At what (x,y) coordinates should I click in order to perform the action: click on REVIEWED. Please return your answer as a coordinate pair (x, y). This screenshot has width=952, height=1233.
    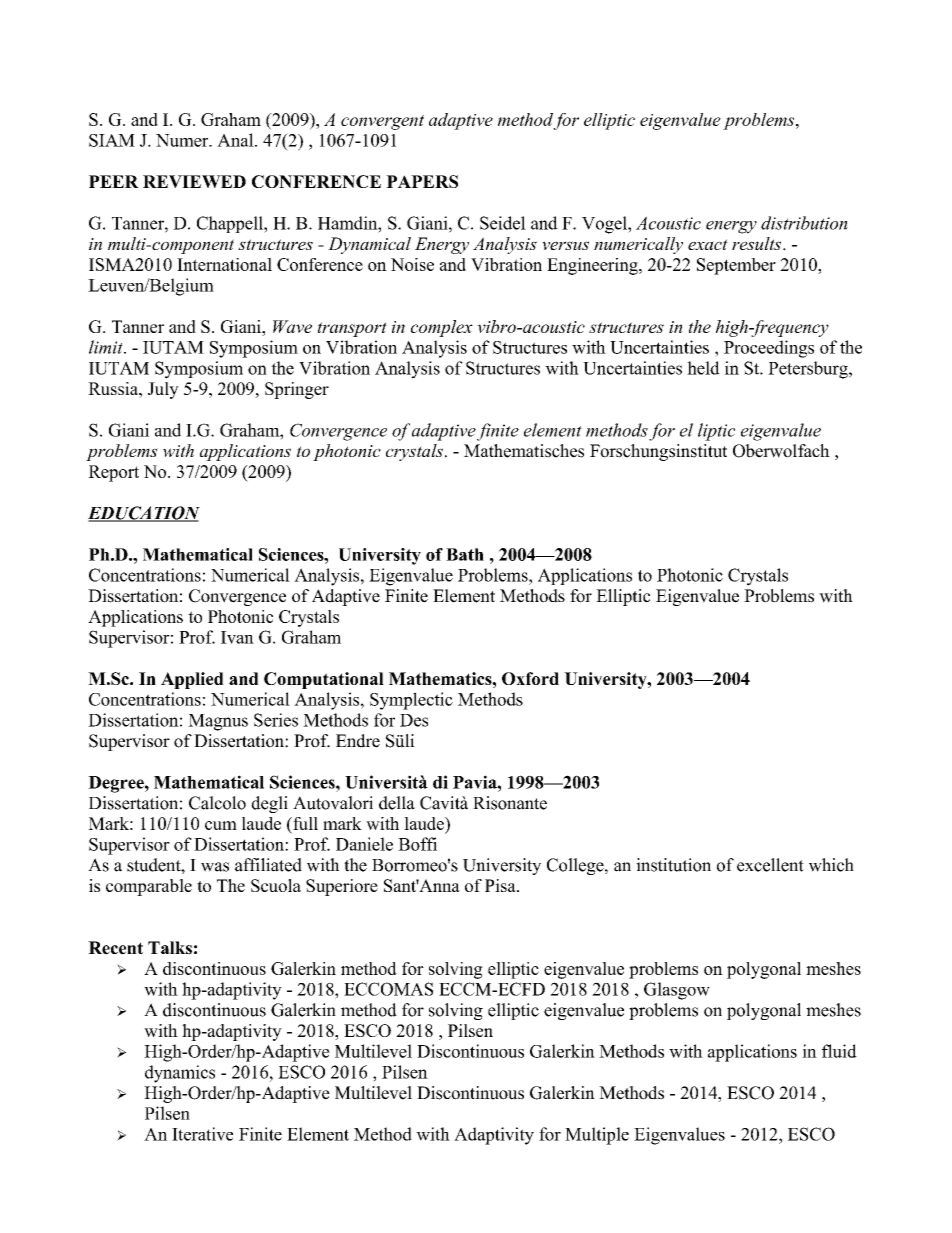
    Looking at the image, I should click on (194, 181).
